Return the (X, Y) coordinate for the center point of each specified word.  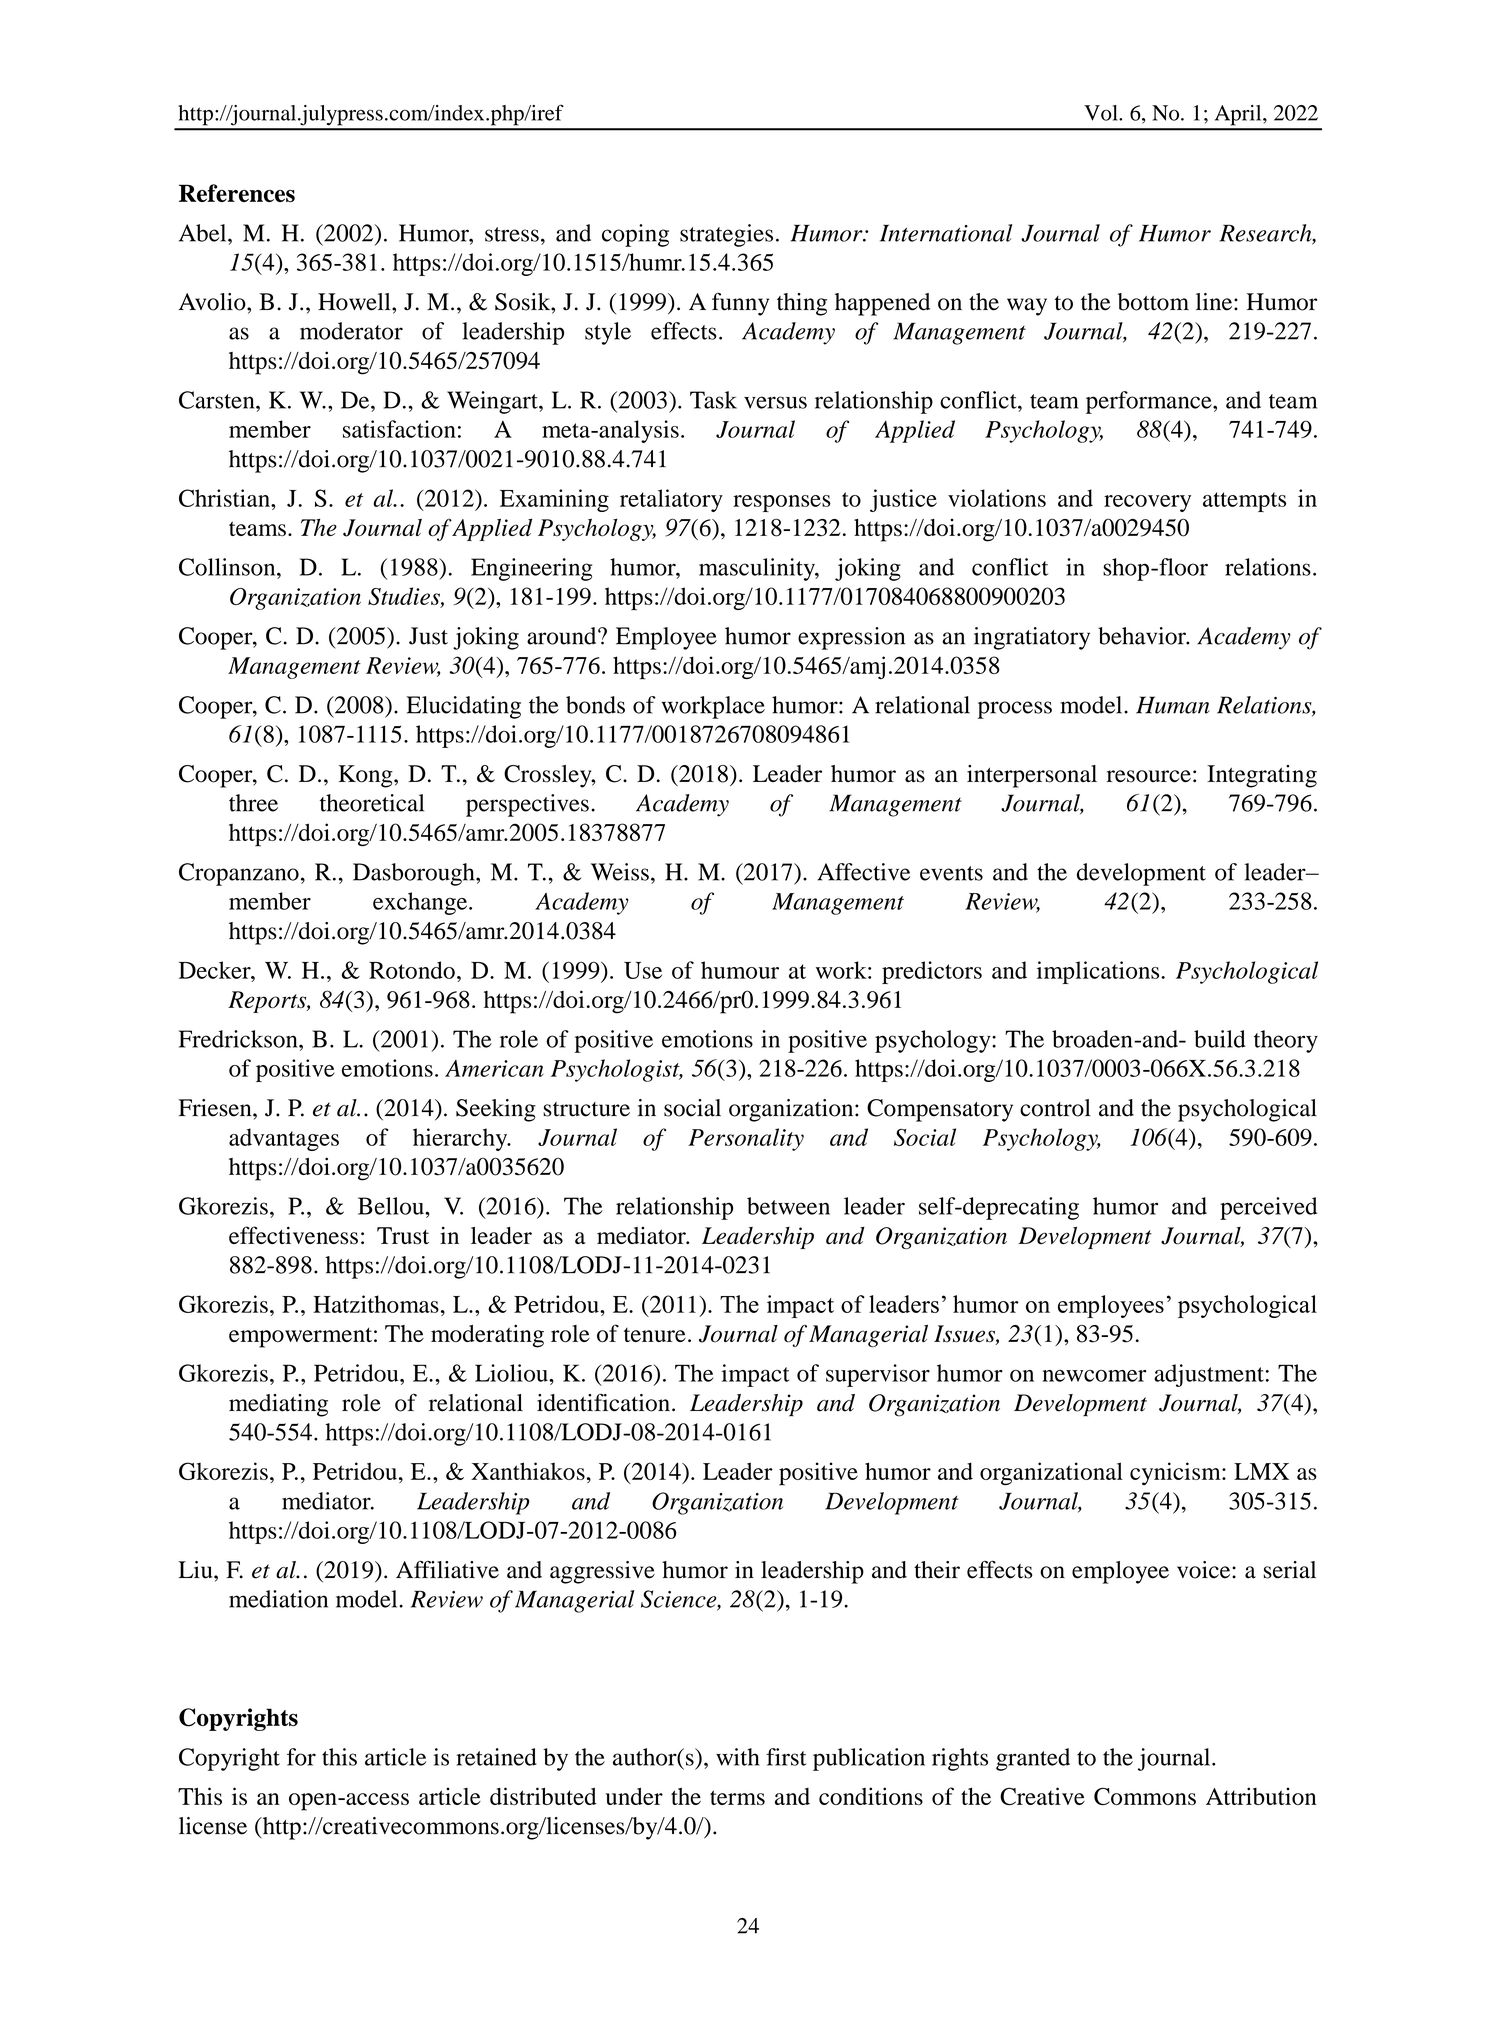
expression (851, 638)
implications (1099, 972)
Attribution (1261, 1796)
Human (1173, 705)
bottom (1153, 302)
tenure (655, 1335)
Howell (355, 302)
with (737, 1757)
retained (496, 1757)
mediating (278, 1405)
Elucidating (464, 707)
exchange (421, 903)
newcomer (1094, 1376)
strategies (726, 235)
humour (740, 970)
